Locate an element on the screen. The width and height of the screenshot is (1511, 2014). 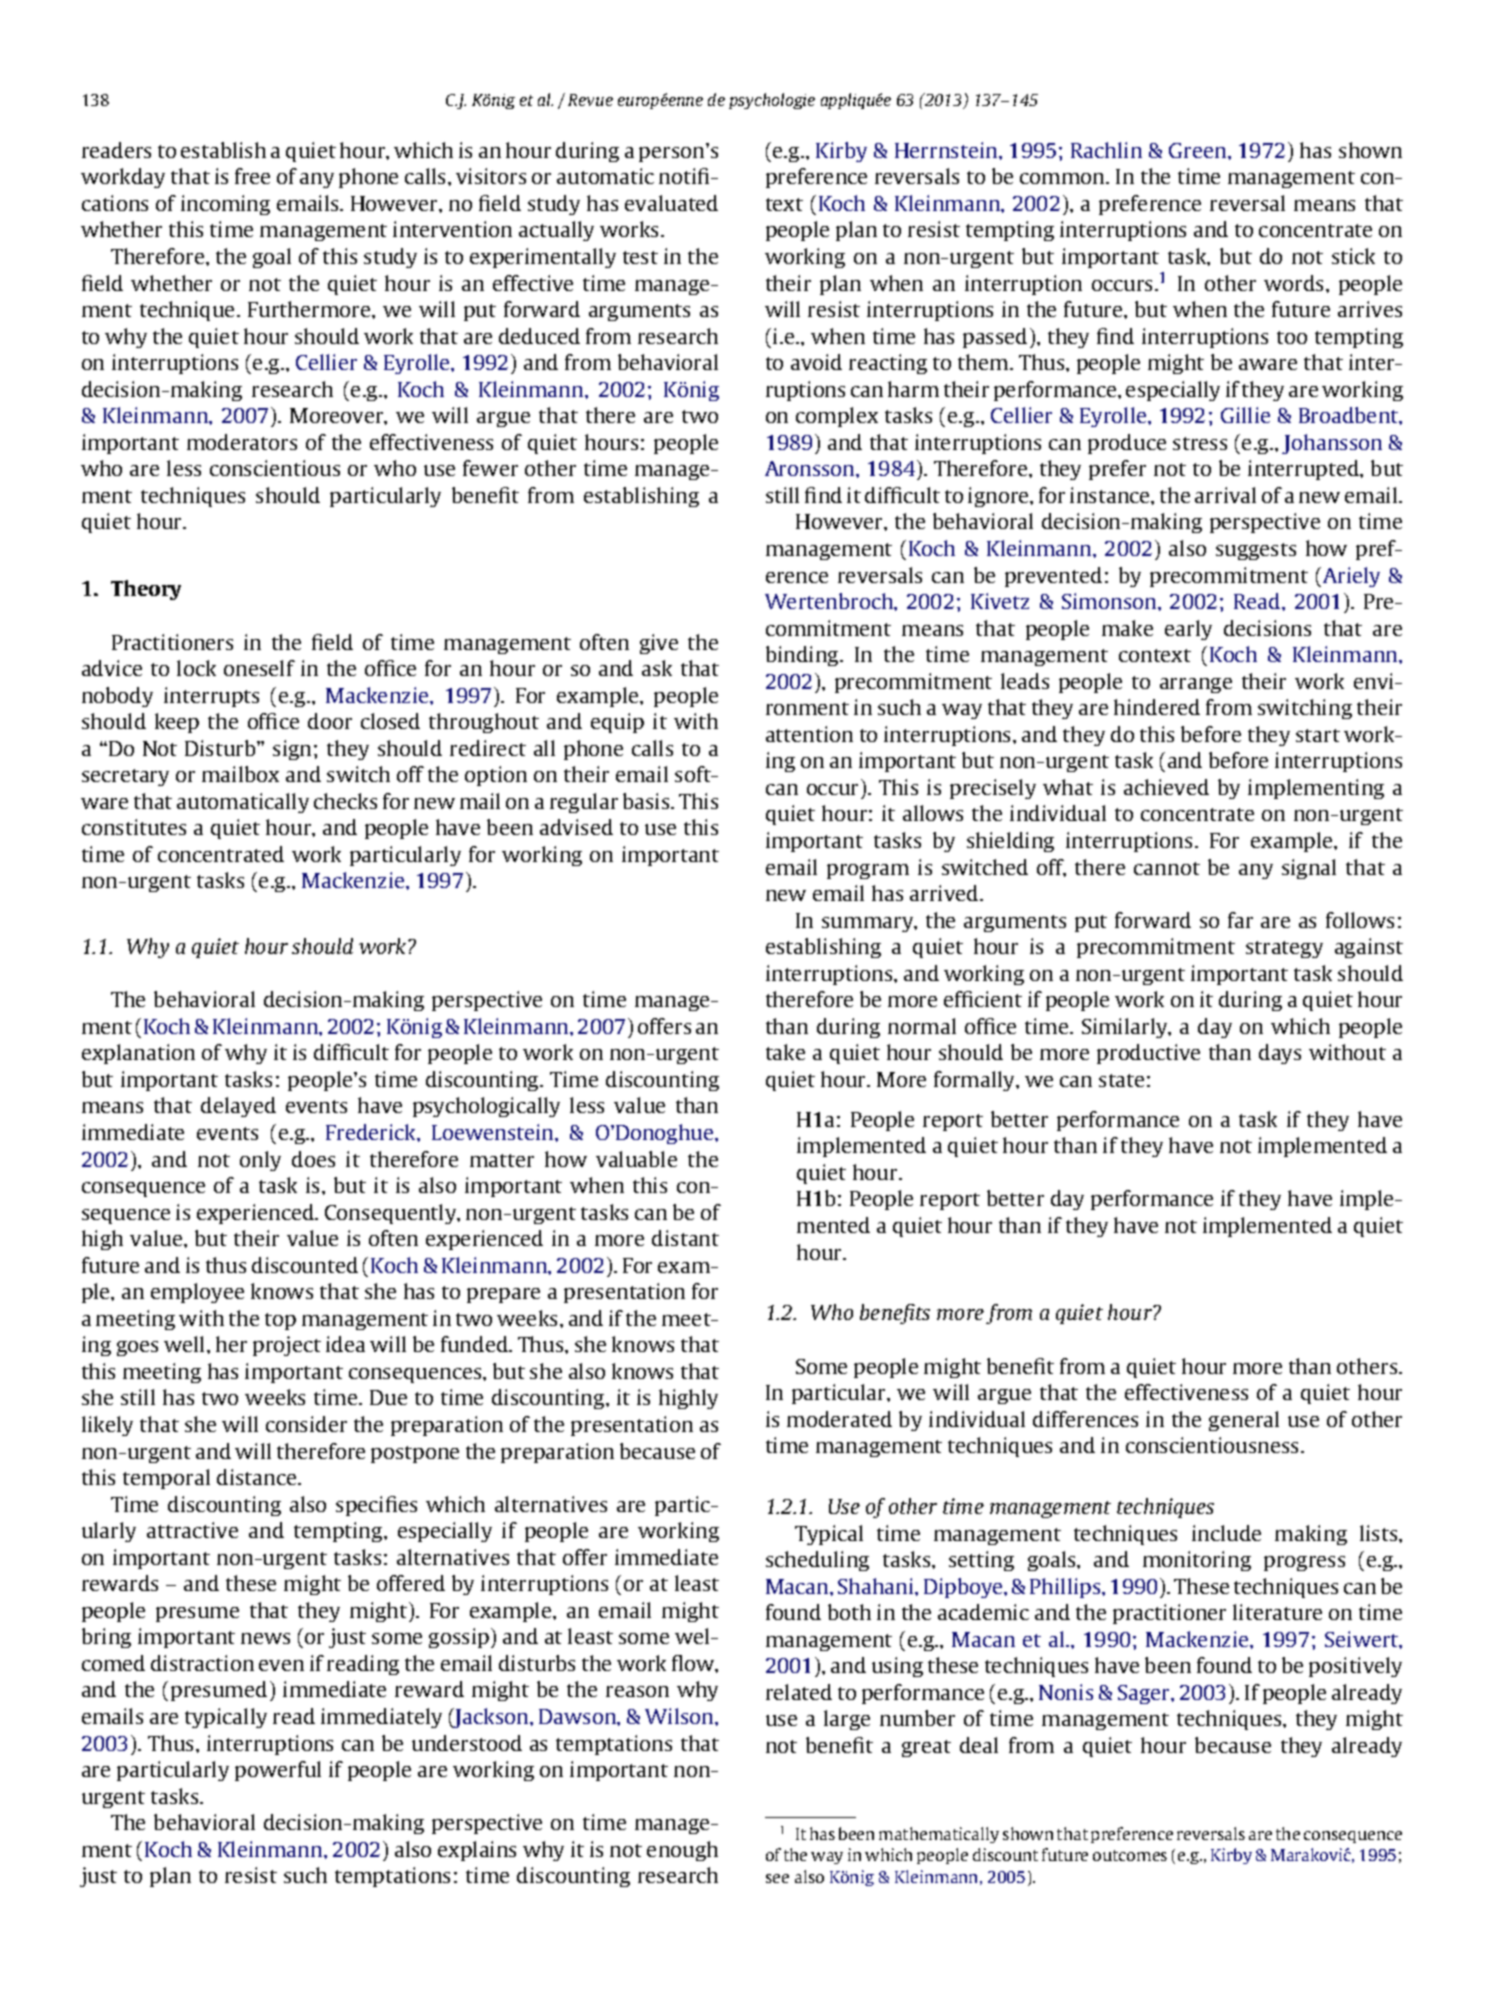
psychologie is located at coordinates (772, 101).
